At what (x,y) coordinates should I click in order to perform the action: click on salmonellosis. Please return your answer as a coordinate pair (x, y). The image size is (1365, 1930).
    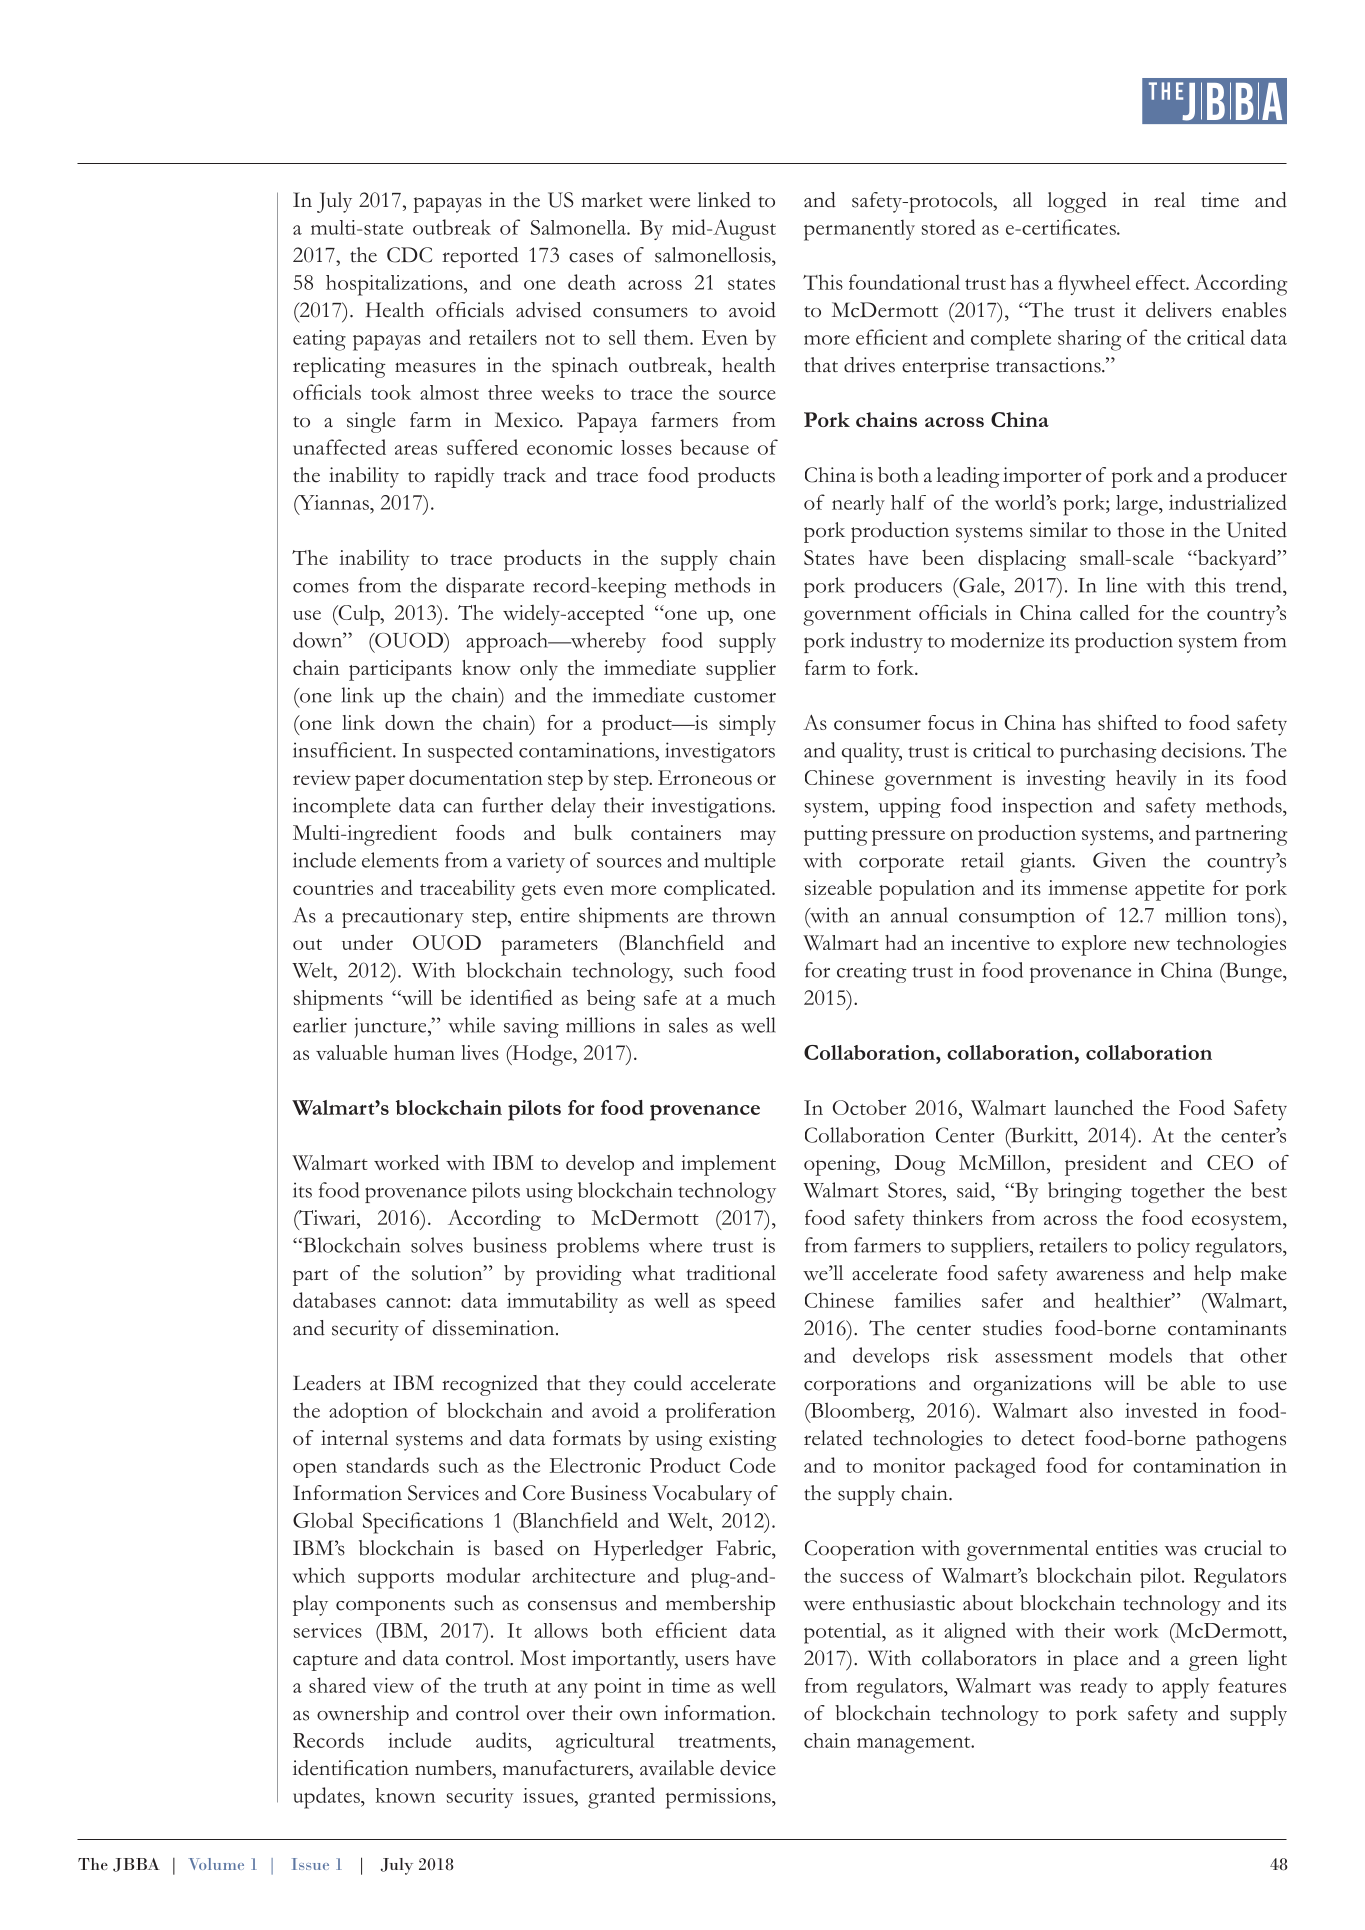
    Looking at the image, I should click on (714, 255).
